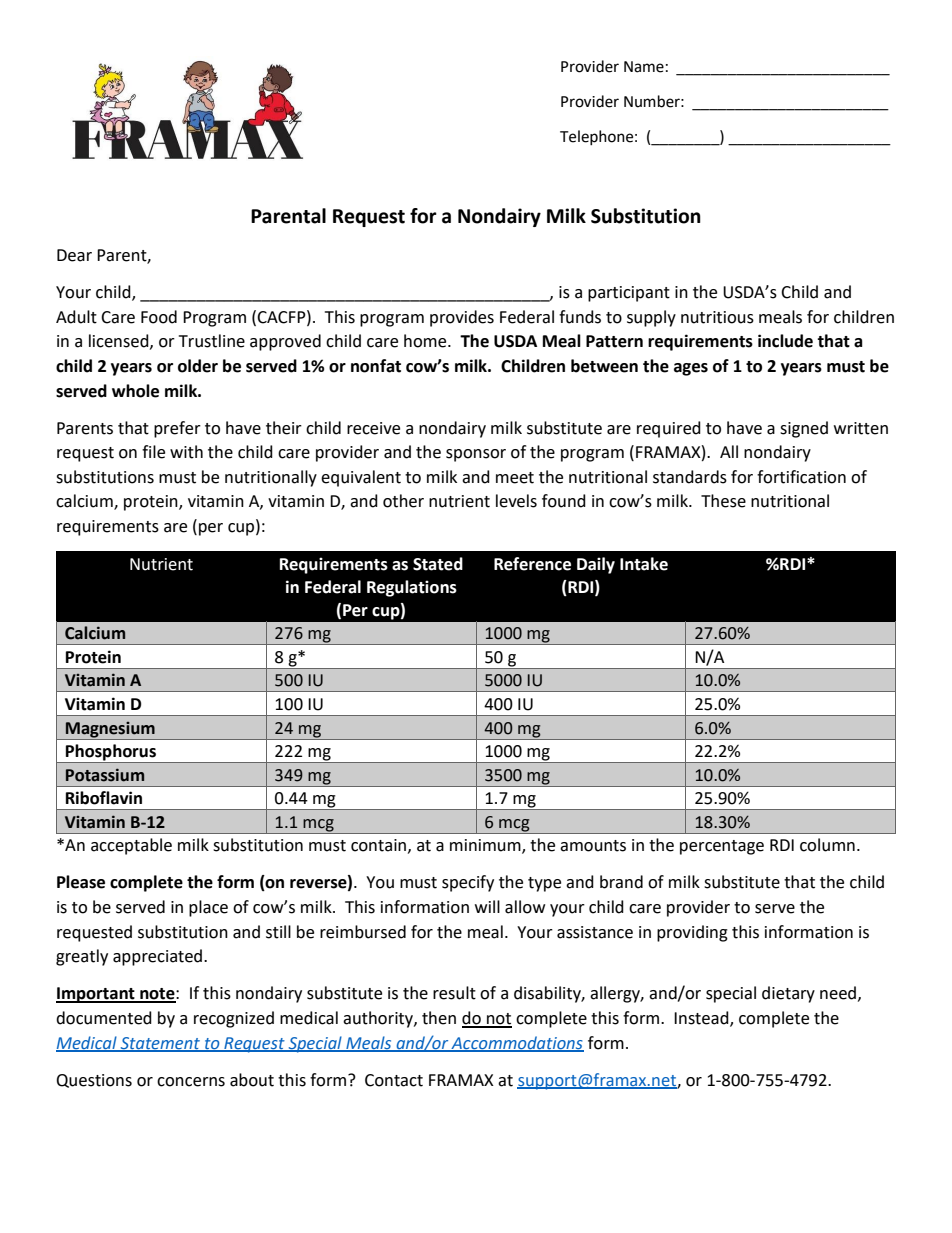 This page has width=952, height=1233. What do you see at coordinates (177, 429) in the page?
I see `prefer` at bounding box center [177, 429].
